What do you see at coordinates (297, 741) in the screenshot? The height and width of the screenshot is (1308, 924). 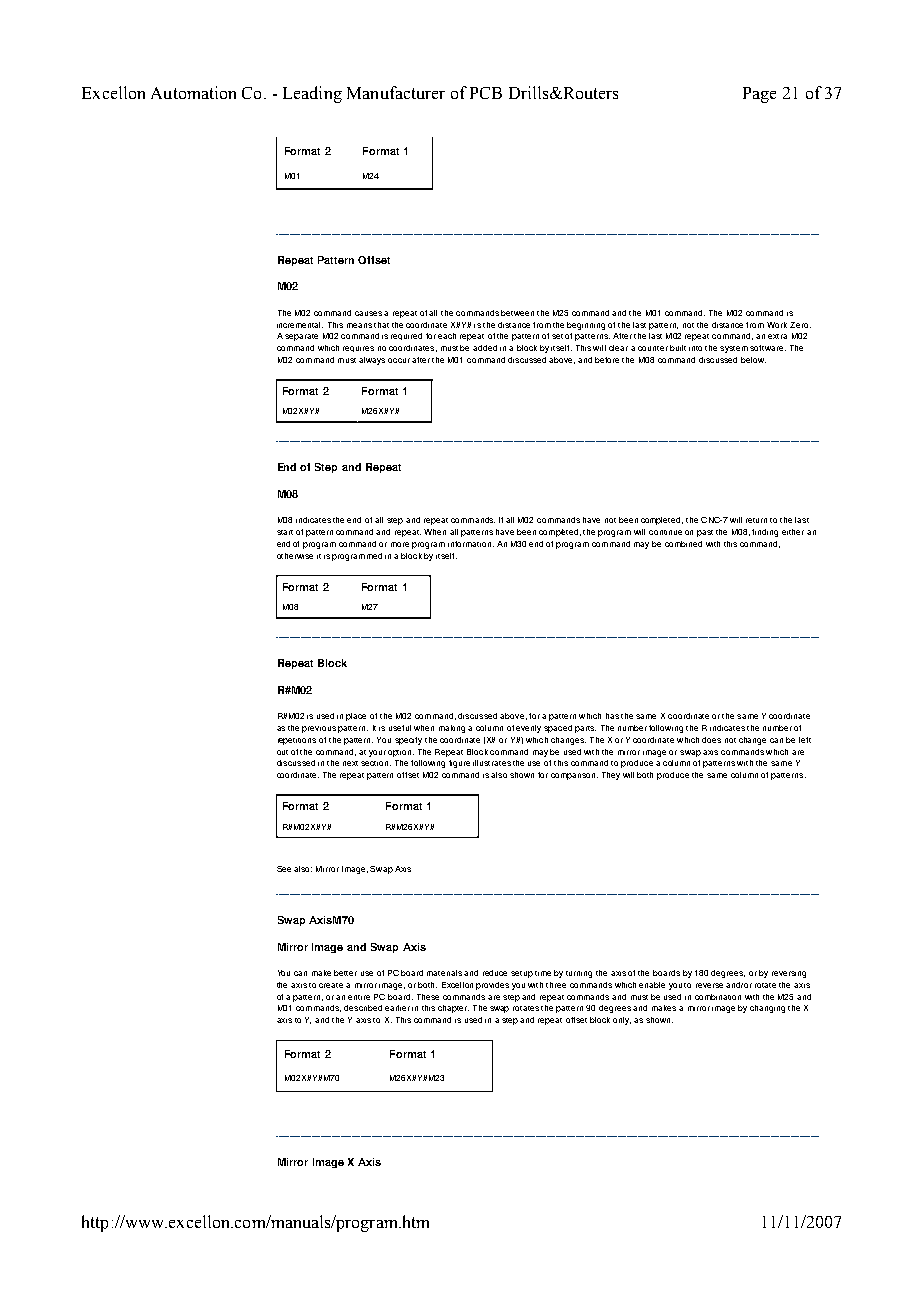 I see `repetitions` at bounding box center [297, 741].
